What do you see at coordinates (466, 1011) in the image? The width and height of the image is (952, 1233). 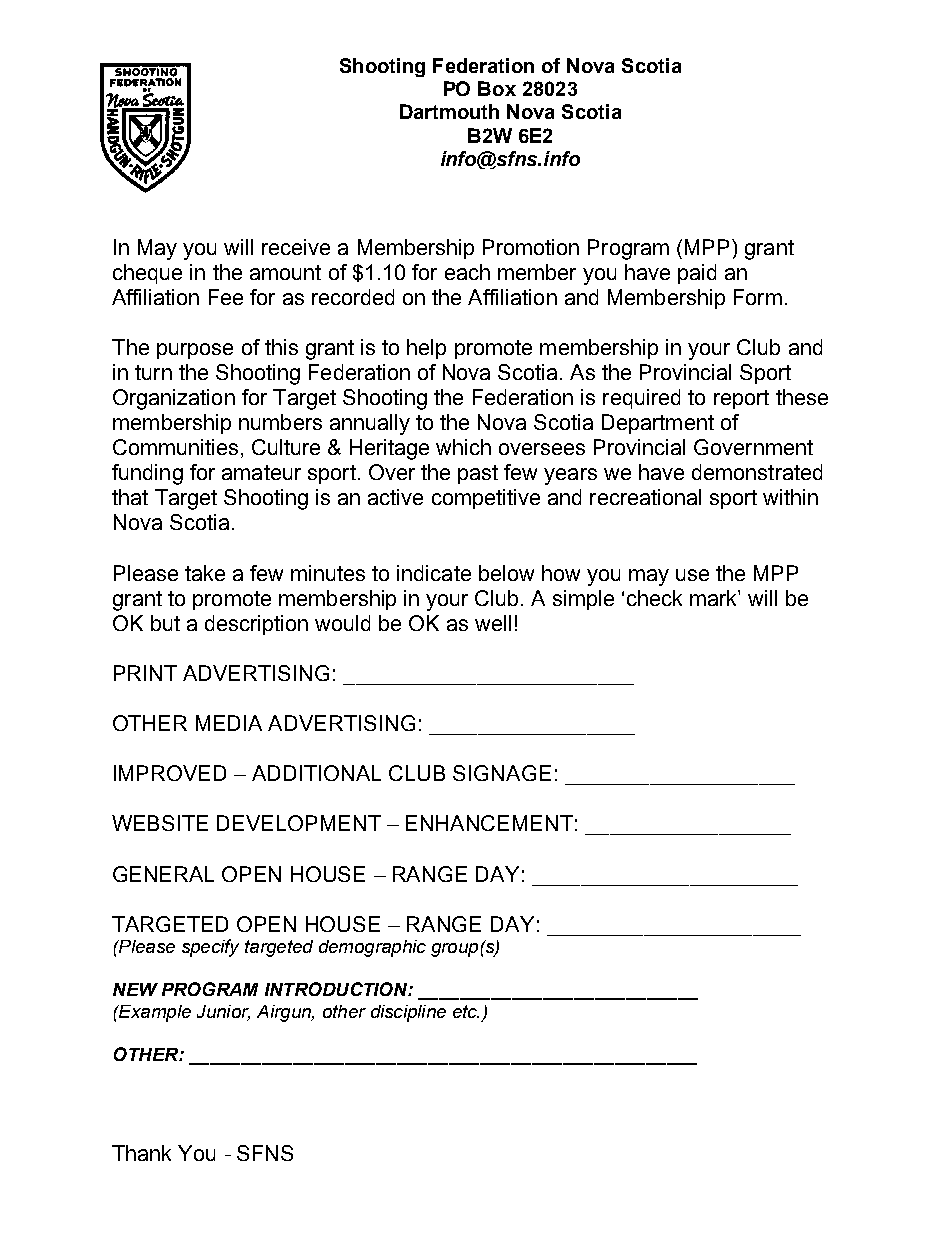 I see `etc` at bounding box center [466, 1011].
